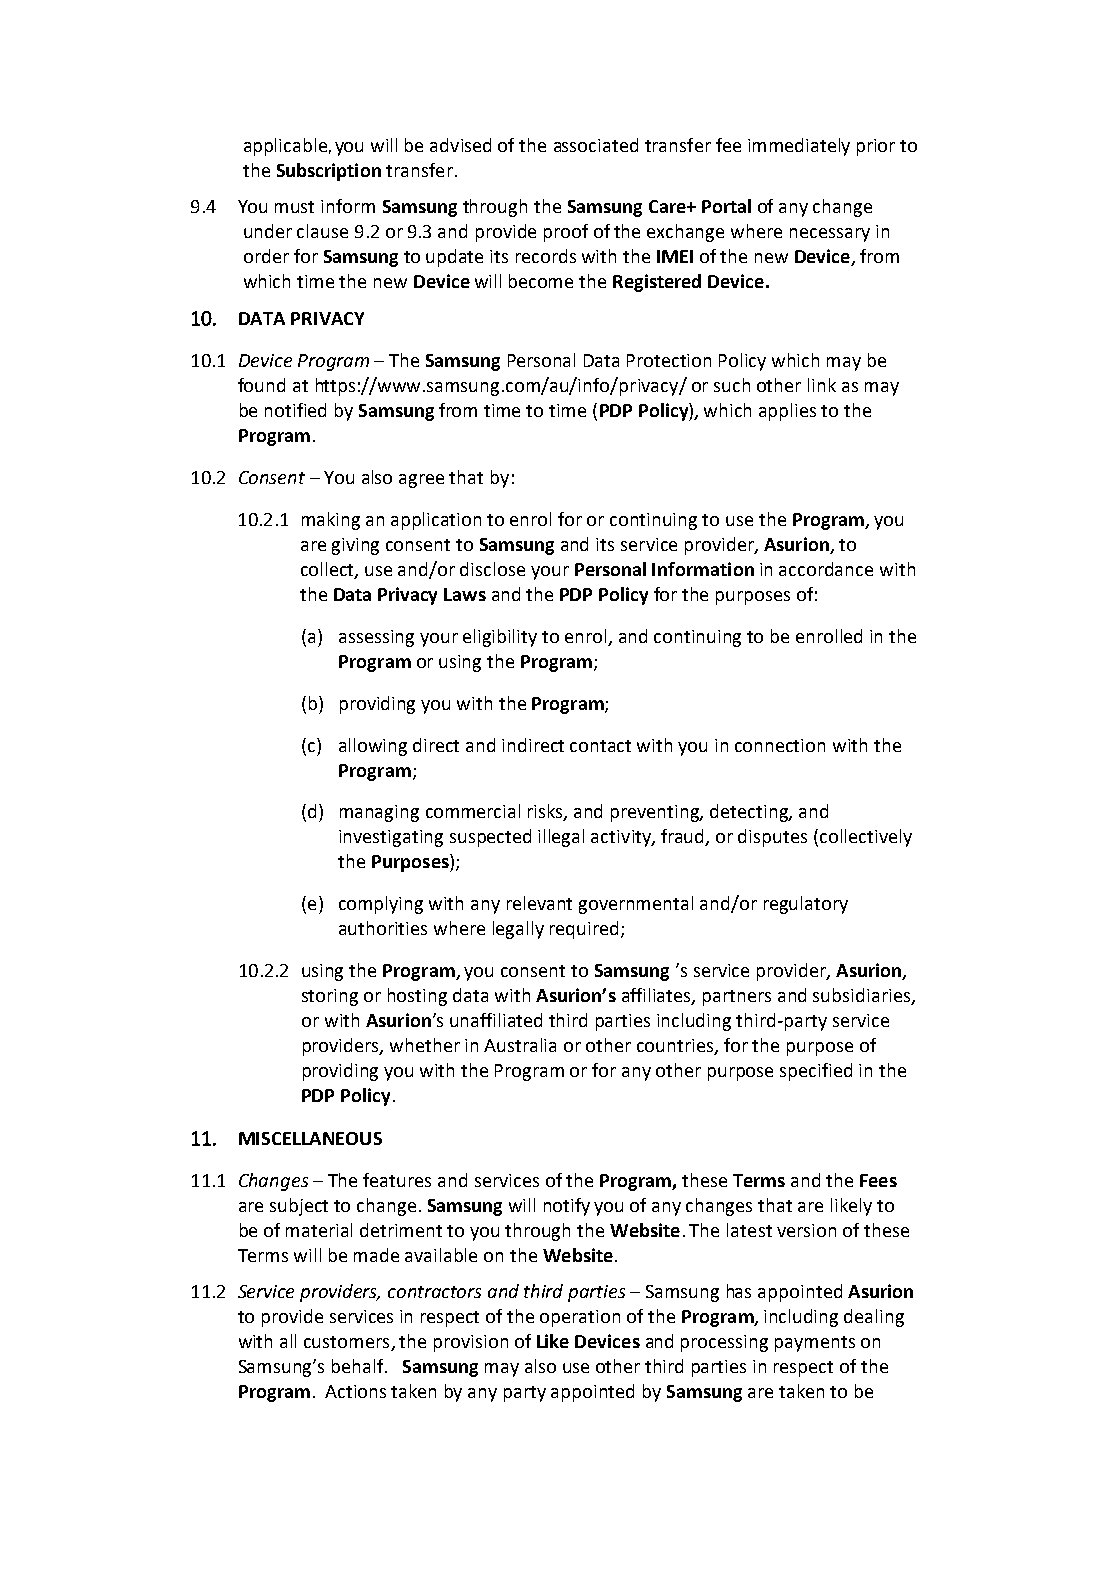 This screenshot has width=1110, height=1570. Describe the element at coordinates (816, 1072) in the screenshot. I see `specified` at that location.
